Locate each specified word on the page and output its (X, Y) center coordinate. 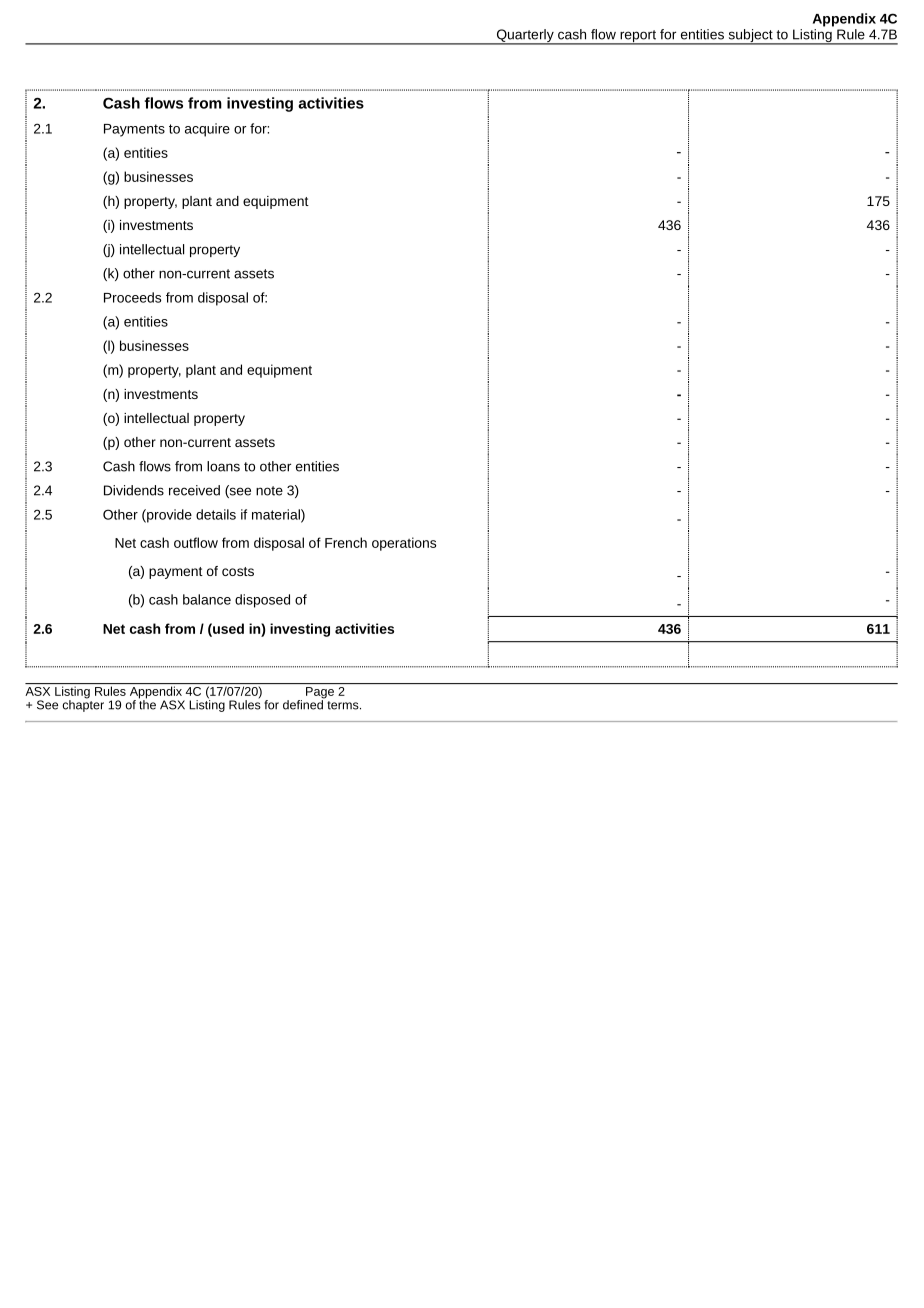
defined (304, 704)
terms (343, 705)
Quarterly (525, 37)
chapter (83, 705)
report (638, 37)
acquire (207, 130)
